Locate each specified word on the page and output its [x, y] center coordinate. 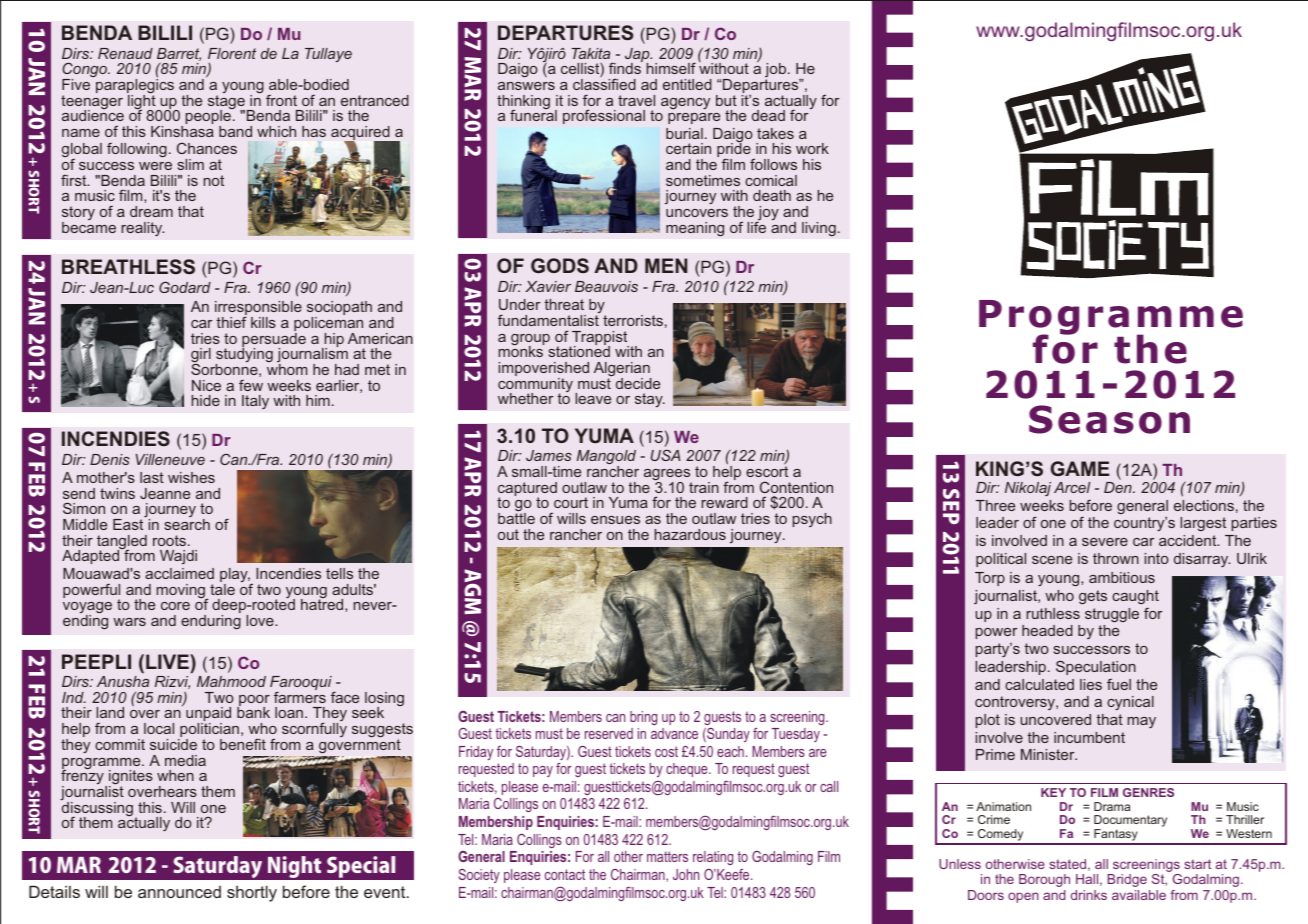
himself [671, 68]
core [175, 606]
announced [179, 892]
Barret [179, 54]
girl [201, 356]
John [686, 874]
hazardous [690, 534]
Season [1109, 419]
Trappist [599, 339]
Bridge [1127, 880]
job [777, 72]
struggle [1112, 615]
